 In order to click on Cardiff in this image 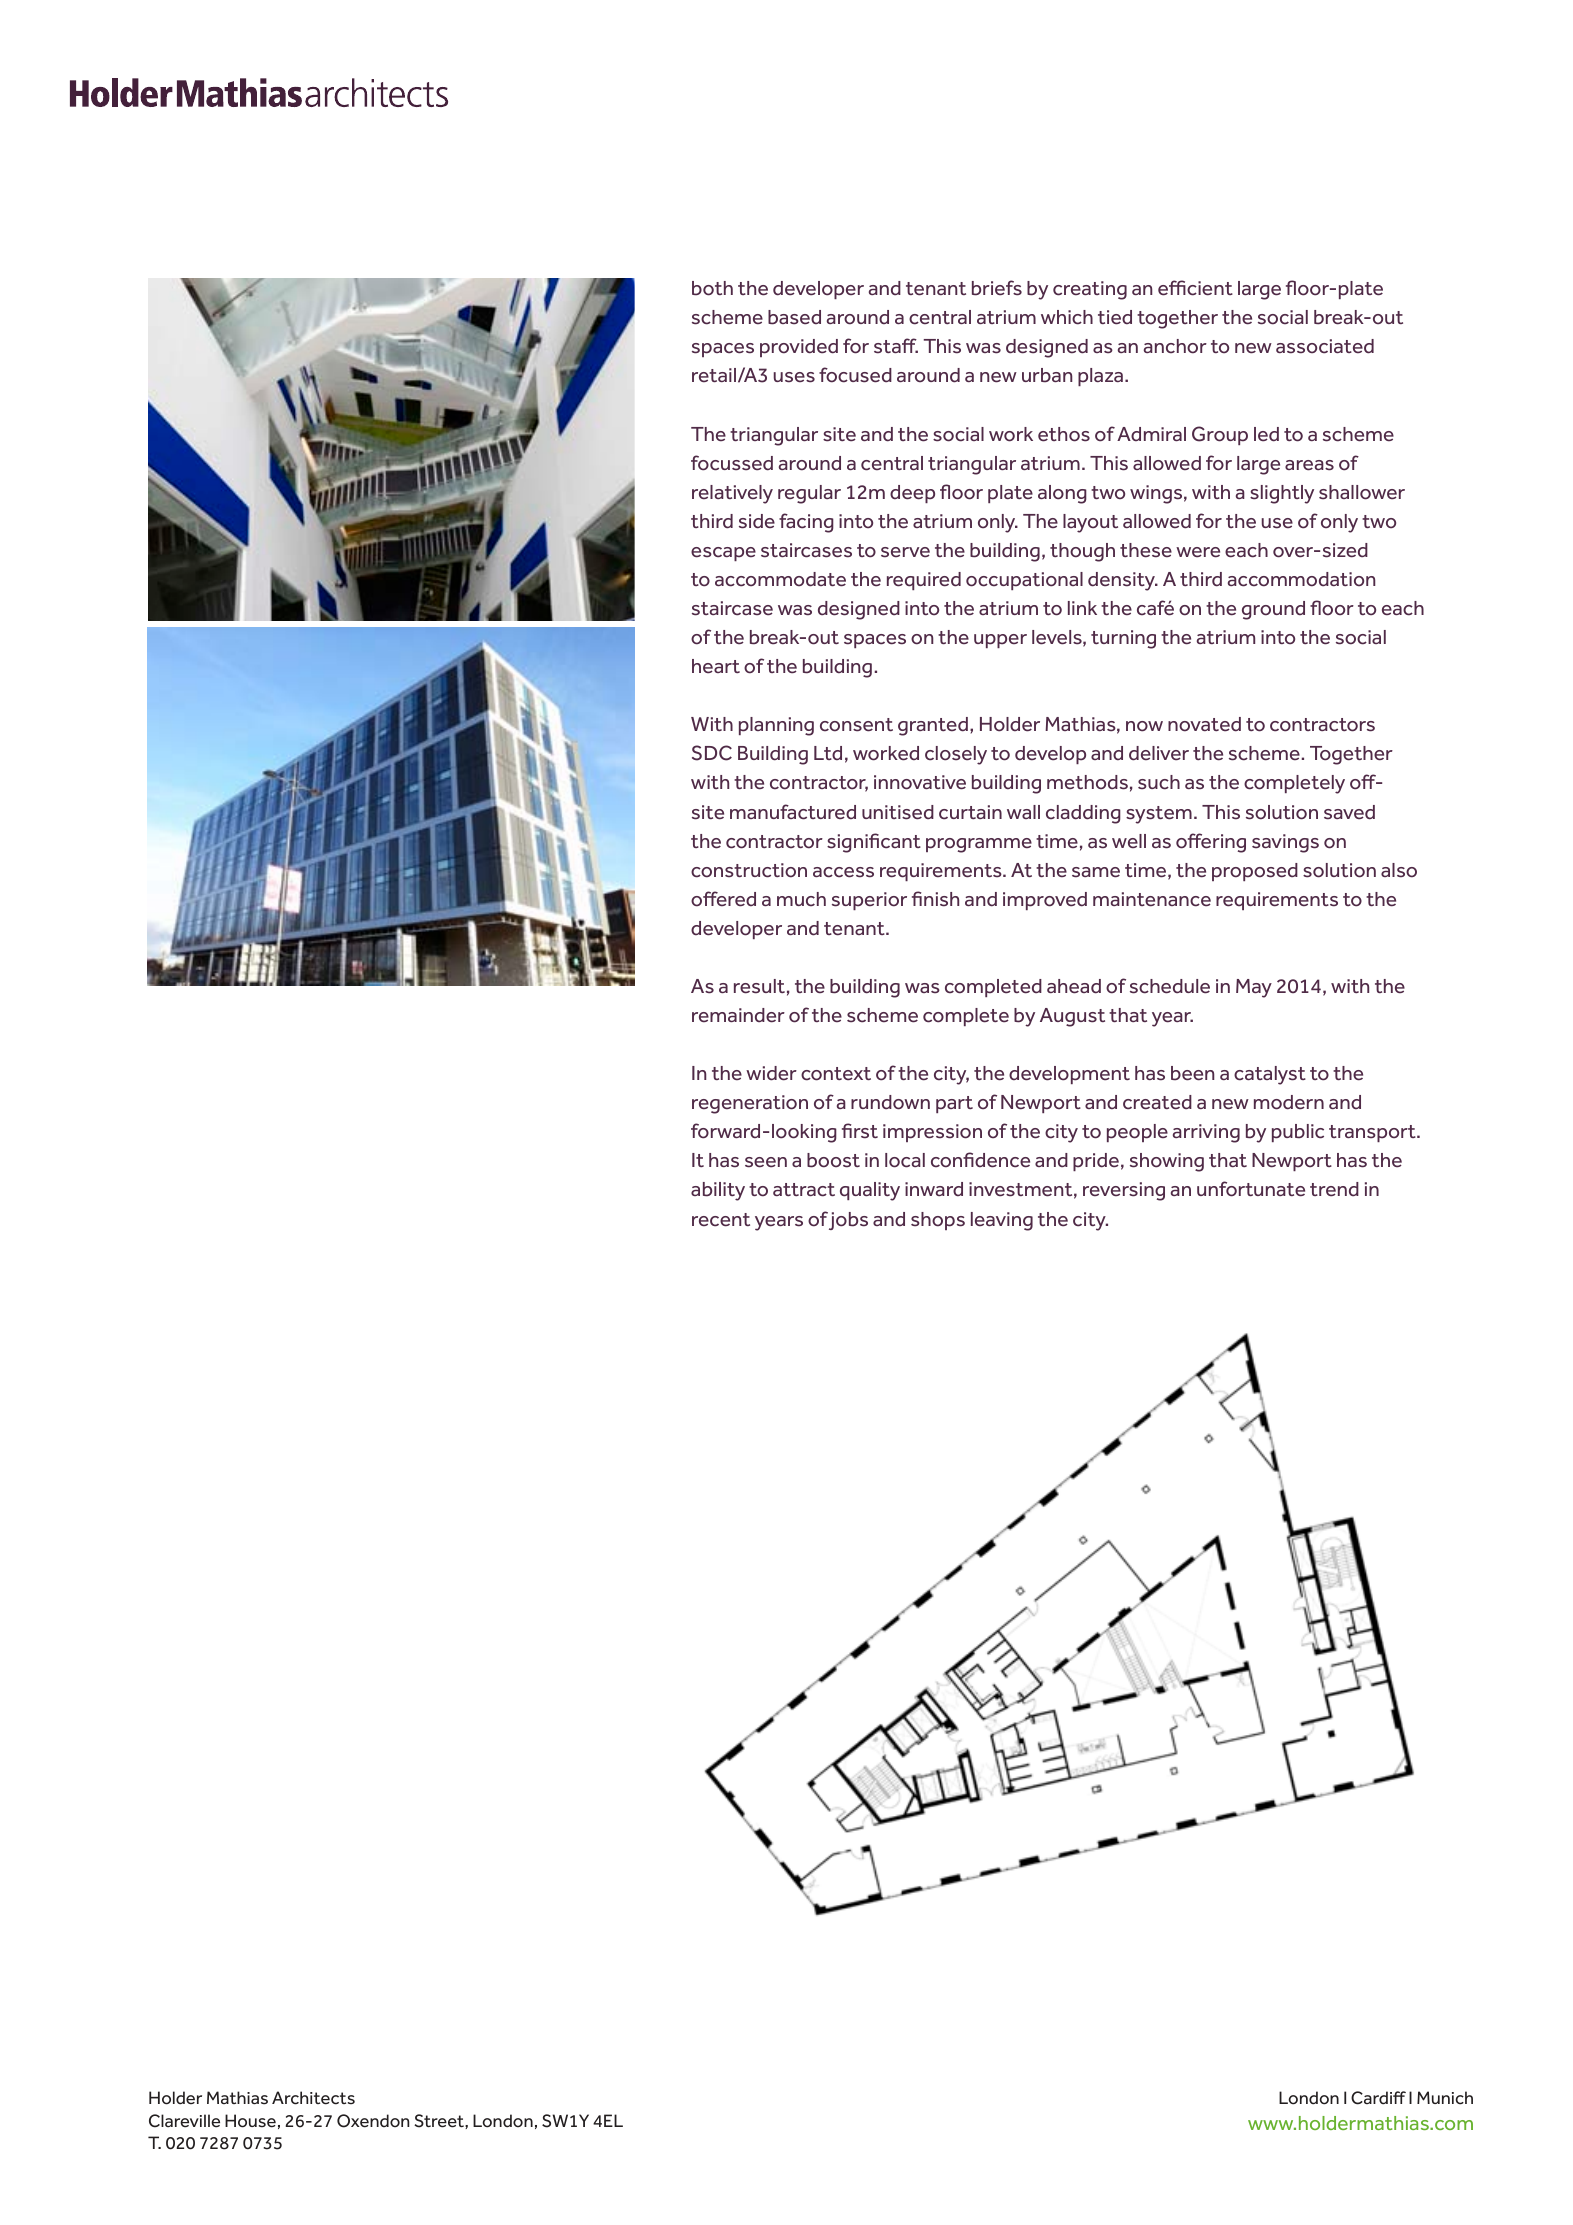, I will do `click(1378, 2098)`.
